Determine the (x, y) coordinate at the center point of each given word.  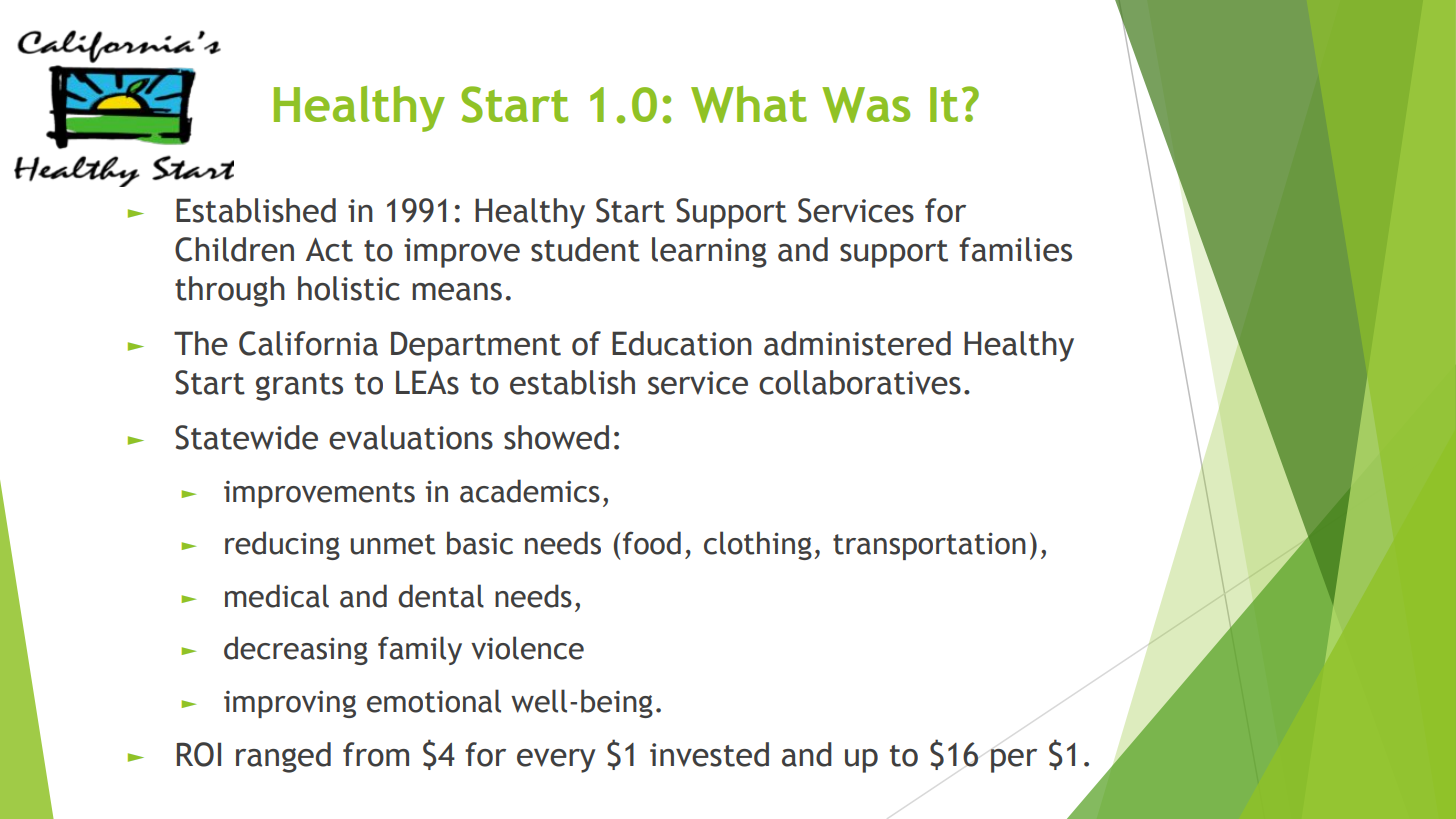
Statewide (246, 437)
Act (329, 250)
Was (866, 105)
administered (857, 343)
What (749, 104)
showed (556, 437)
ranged (283, 757)
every (556, 761)
